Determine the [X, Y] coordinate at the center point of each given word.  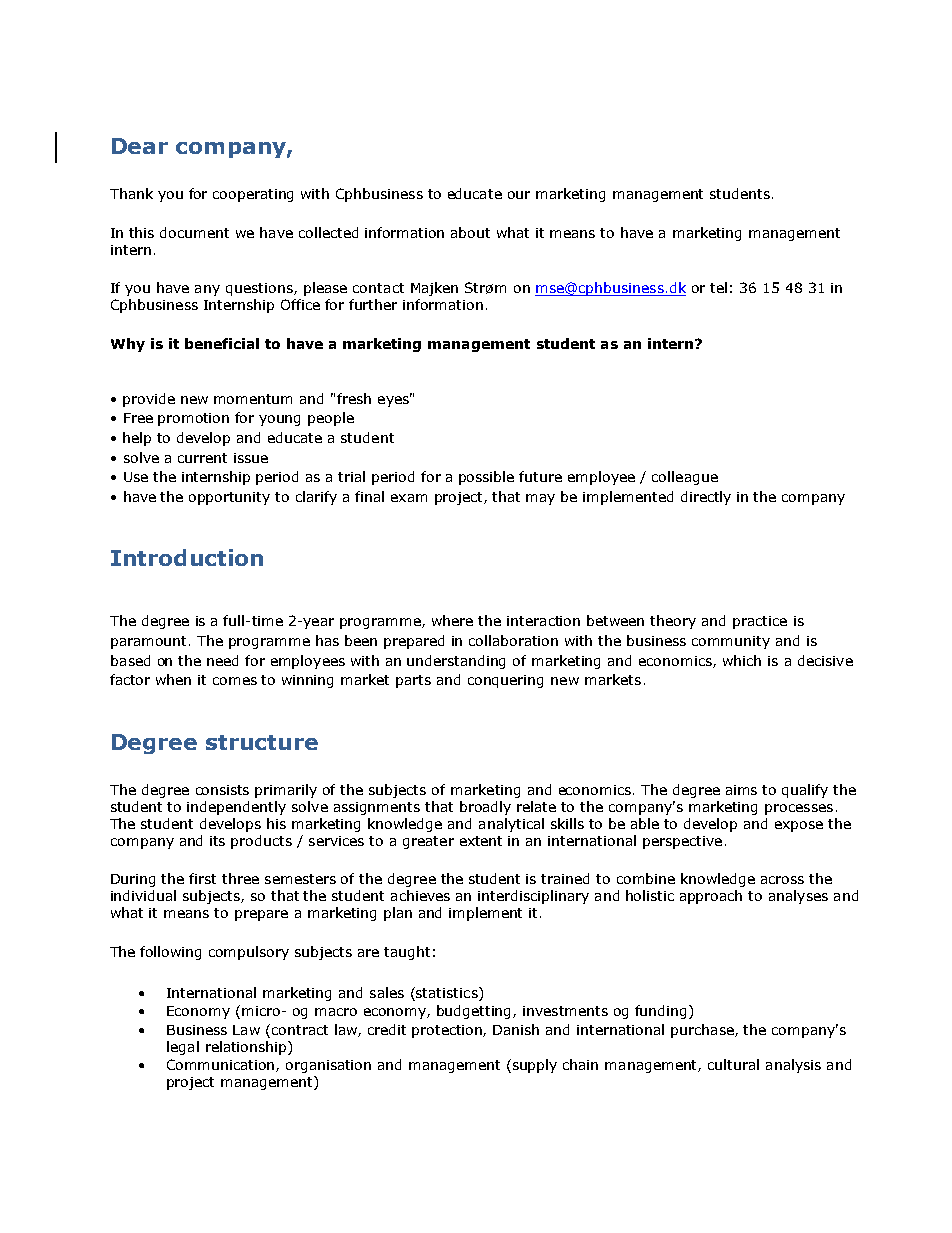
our [519, 195]
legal [183, 1048]
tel [718, 287]
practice [760, 622]
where [452, 620]
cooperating [253, 195]
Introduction [187, 557]
